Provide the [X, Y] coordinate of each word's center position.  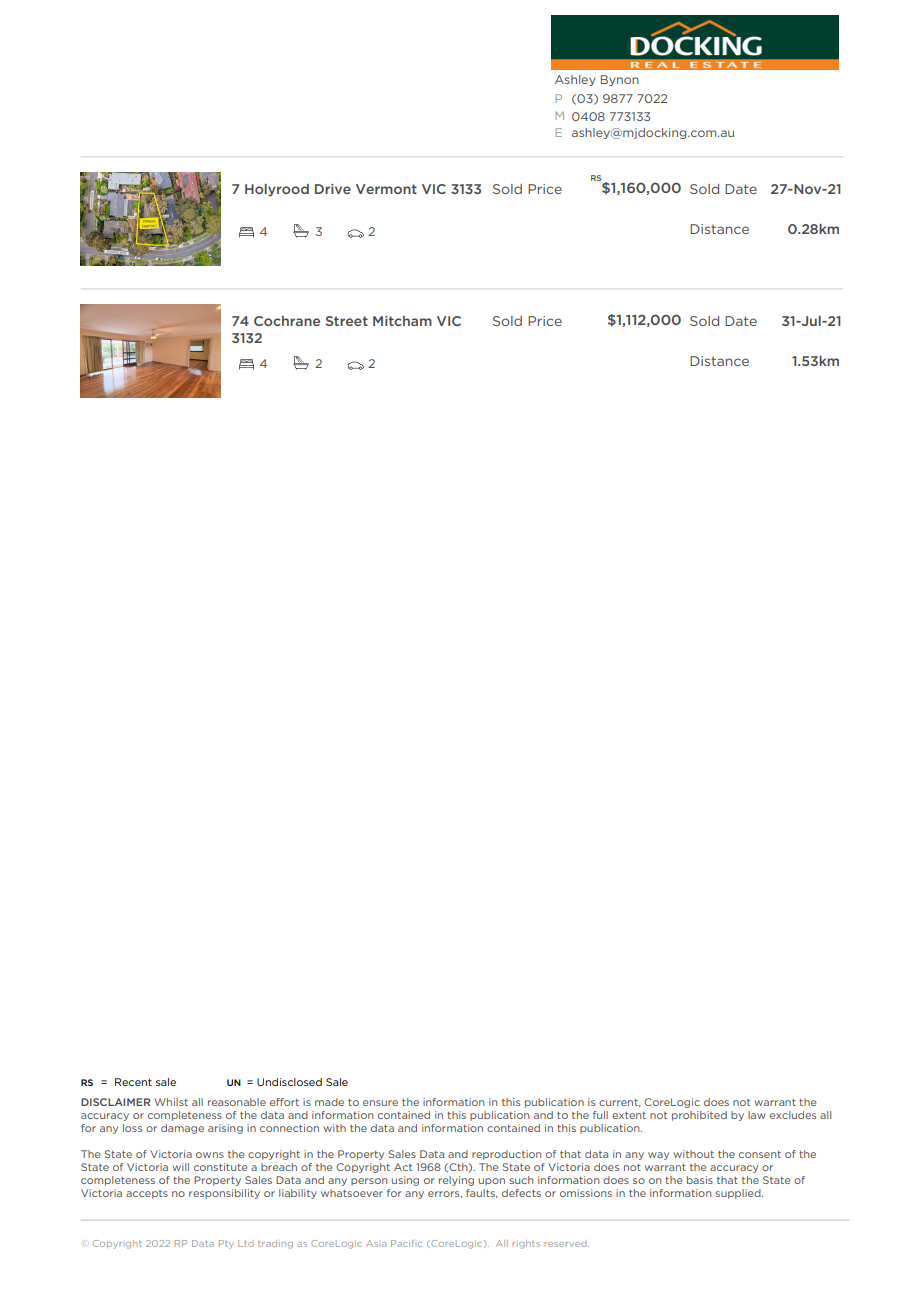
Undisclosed [289, 1082]
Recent [133, 1082]
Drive [333, 189]
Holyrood [277, 190]
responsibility [224, 1194]
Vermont [386, 189]
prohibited [699, 1116]
